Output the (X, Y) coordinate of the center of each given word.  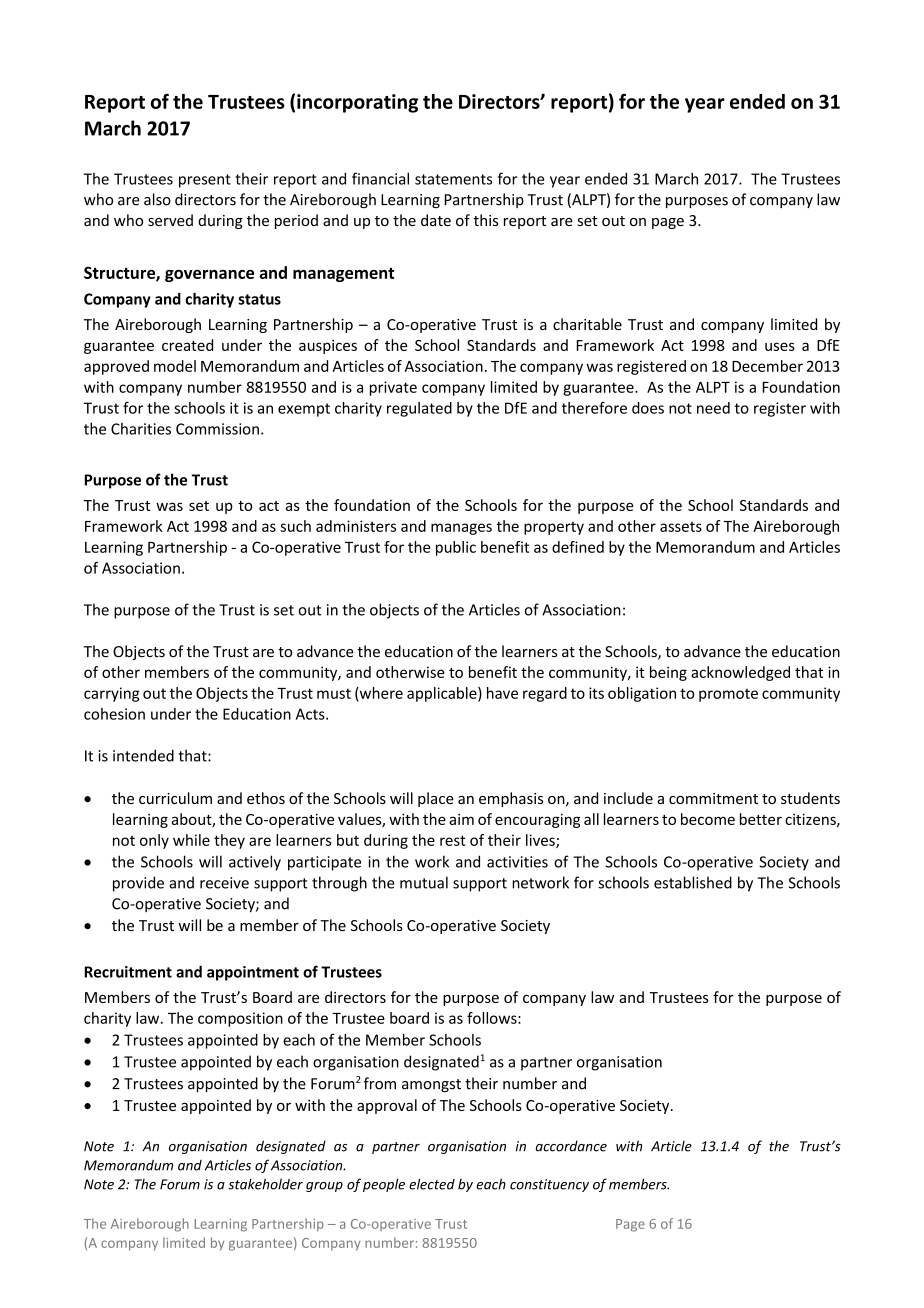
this (486, 220)
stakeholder (265, 1184)
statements (453, 179)
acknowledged (740, 673)
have (502, 693)
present (205, 181)
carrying (111, 694)
